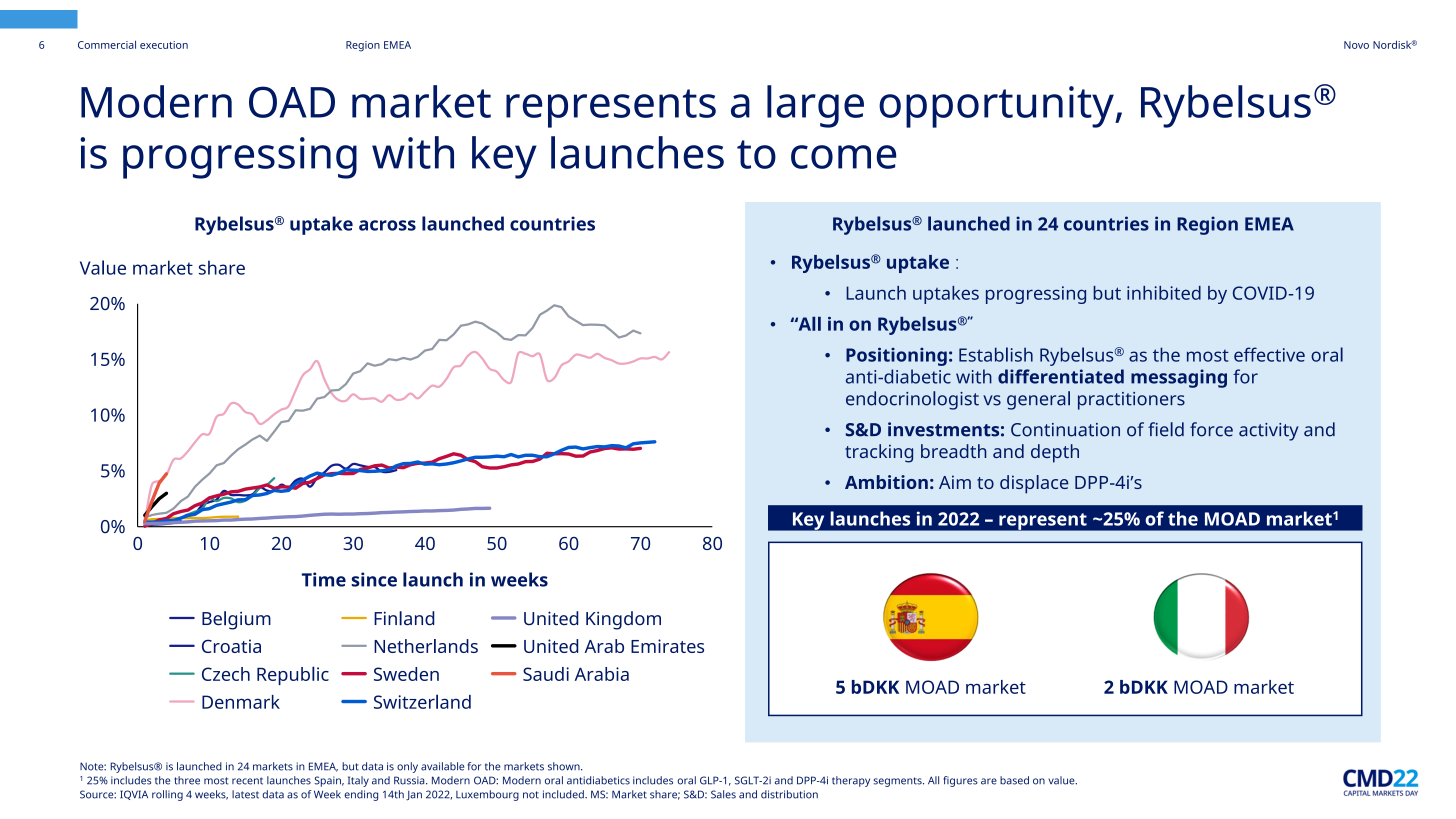 This document has height=819, width=1456. Describe the element at coordinates (324, 579) in the document. I see `Time` at that location.
